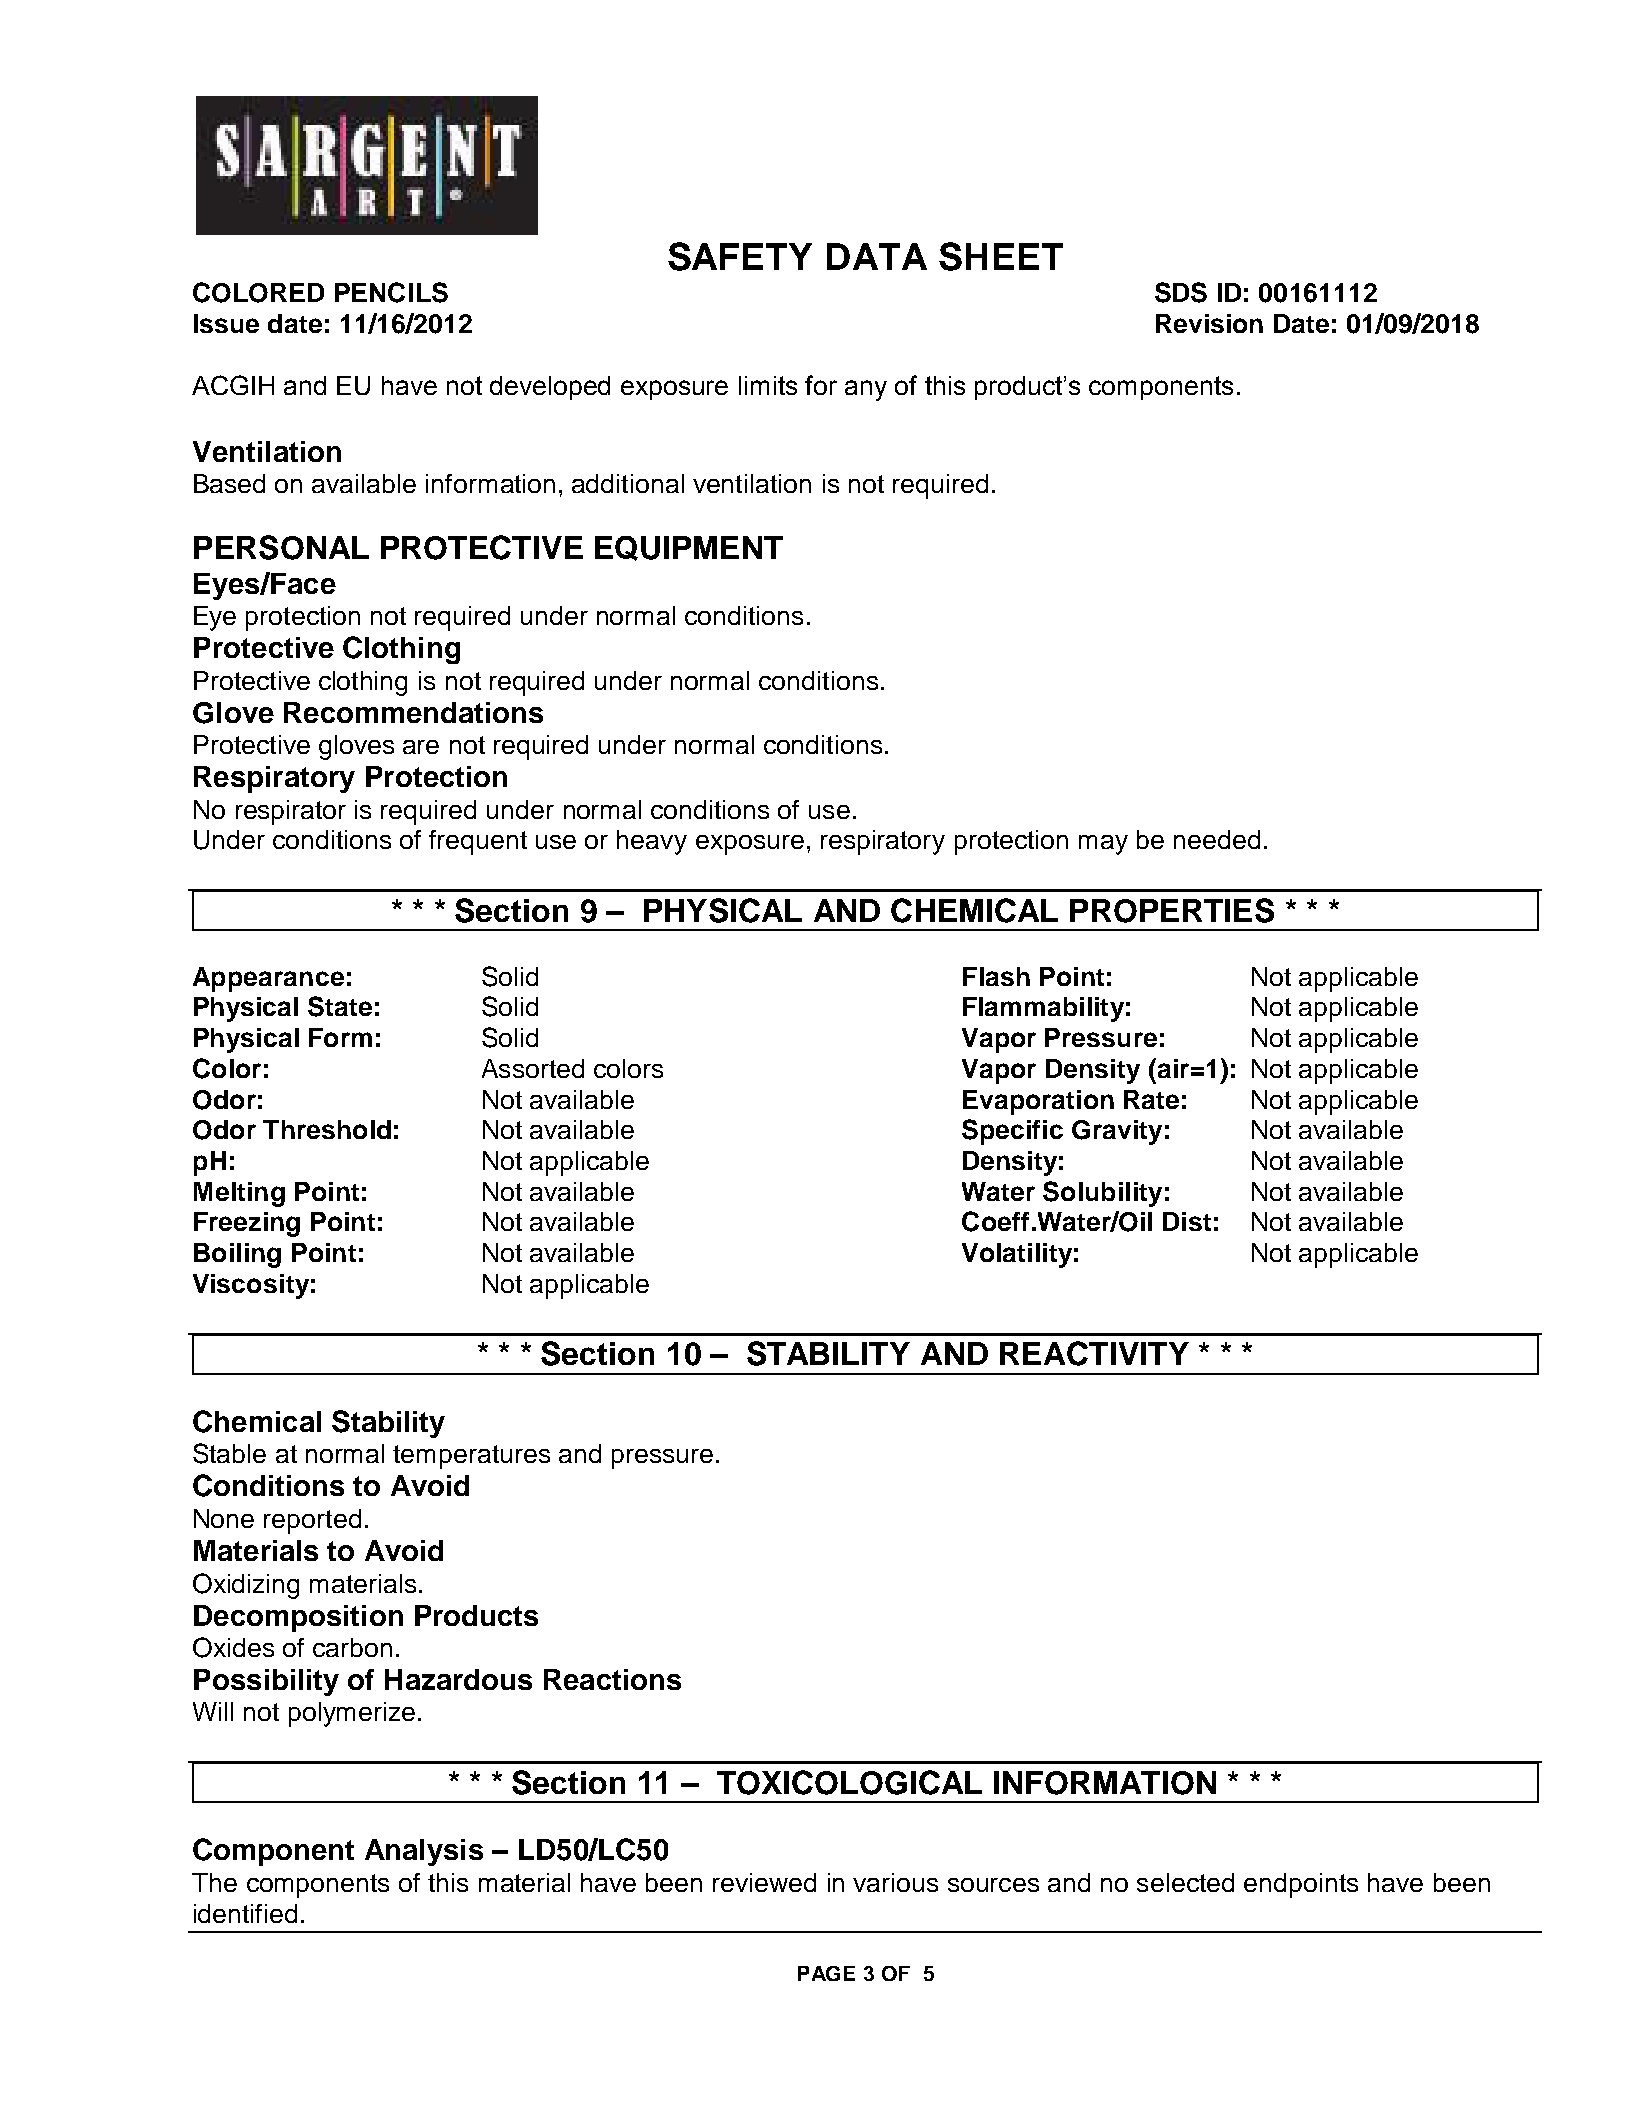 The height and width of the document is (2115, 1634). Describe the element at coordinates (391, 292) in the document. I see `PENCILS` at that location.
